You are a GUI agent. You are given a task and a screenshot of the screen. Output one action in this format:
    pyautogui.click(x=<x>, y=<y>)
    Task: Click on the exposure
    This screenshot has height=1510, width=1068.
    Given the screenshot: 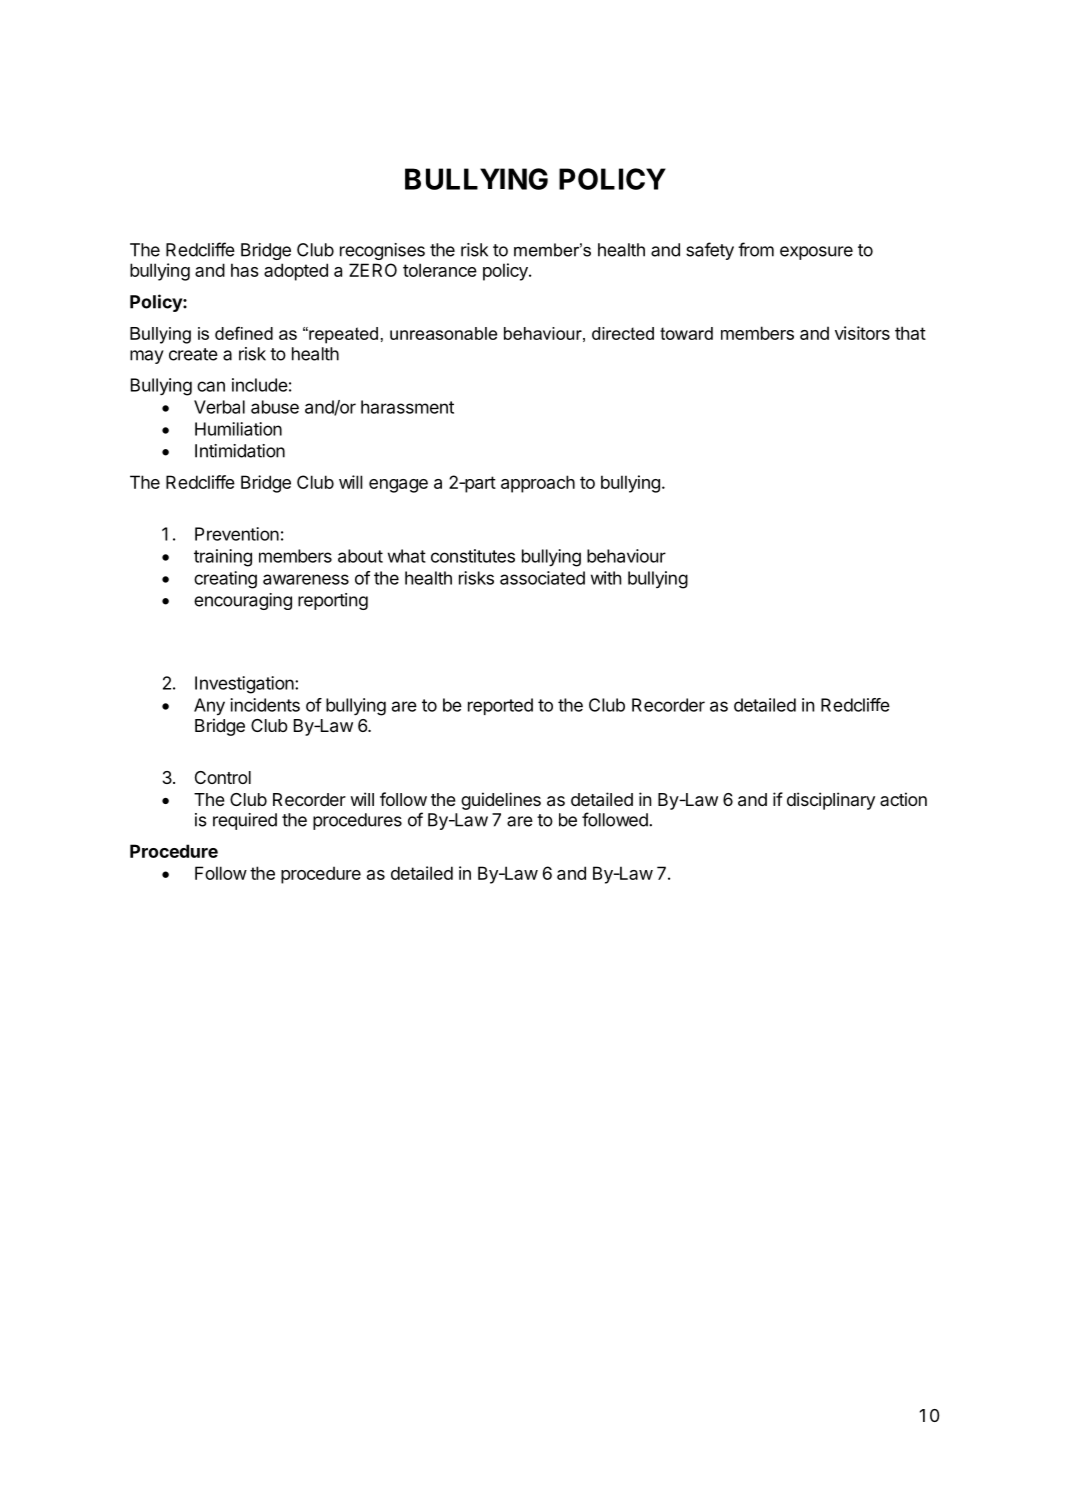 What is the action you would take?
    pyautogui.click(x=816, y=253)
